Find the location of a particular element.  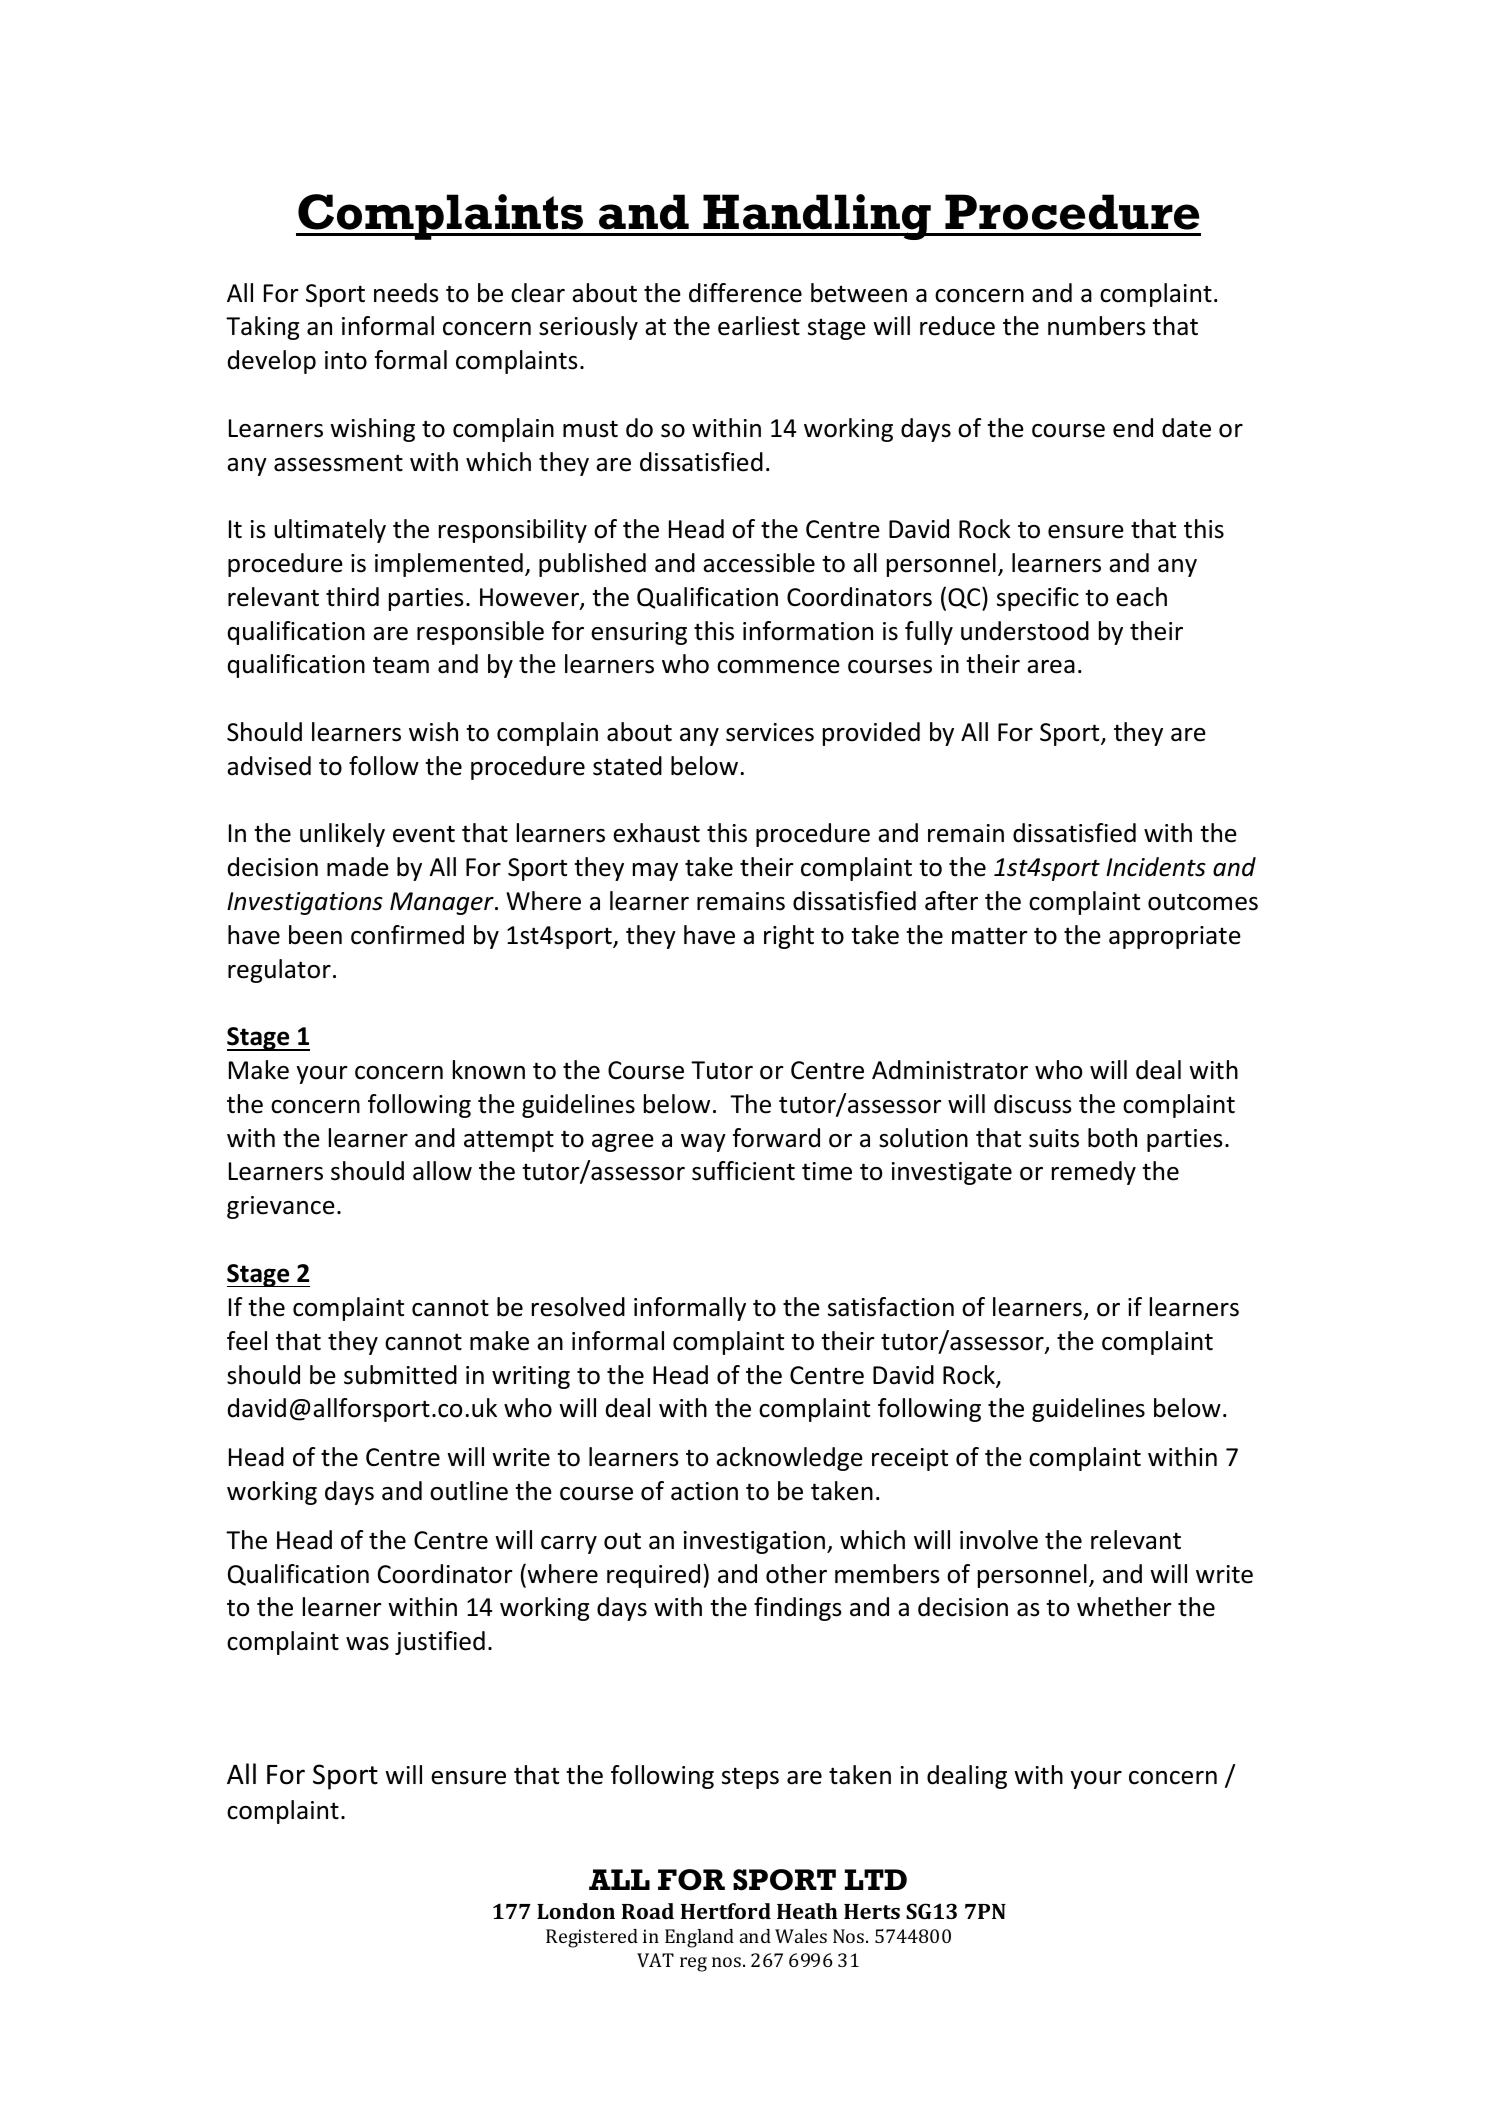

unlikely is located at coordinates (342, 835).
